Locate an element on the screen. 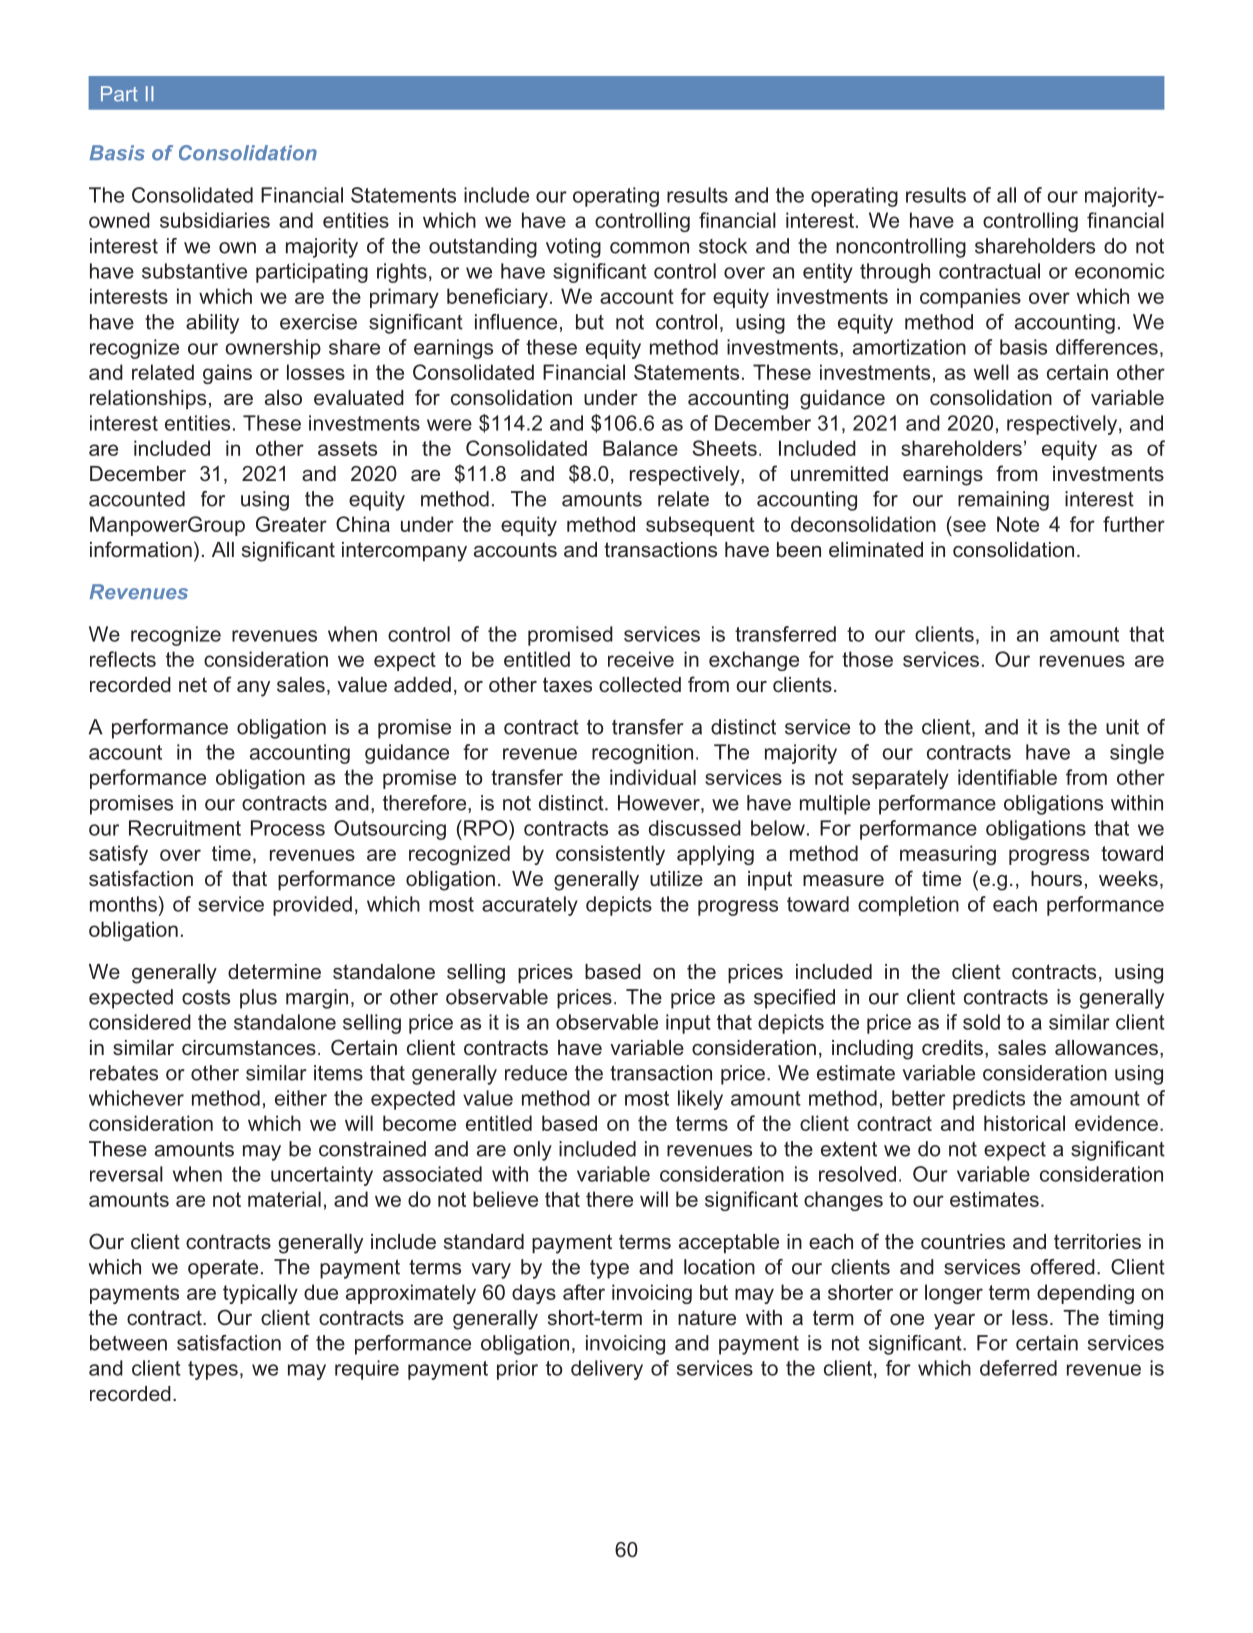  sold is located at coordinates (981, 1022).
